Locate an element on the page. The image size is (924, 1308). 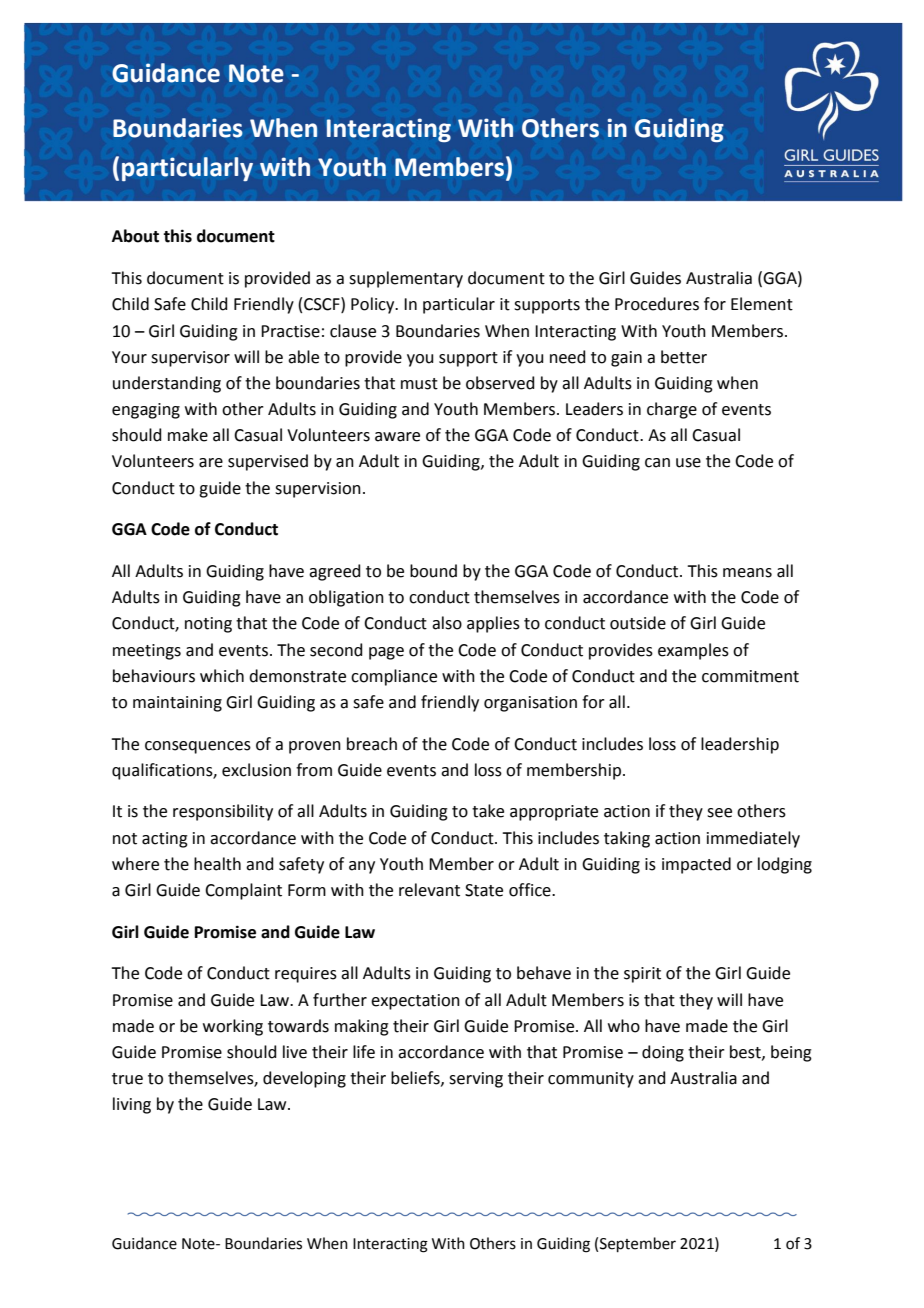
working is located at coordinates (233, 1027).
